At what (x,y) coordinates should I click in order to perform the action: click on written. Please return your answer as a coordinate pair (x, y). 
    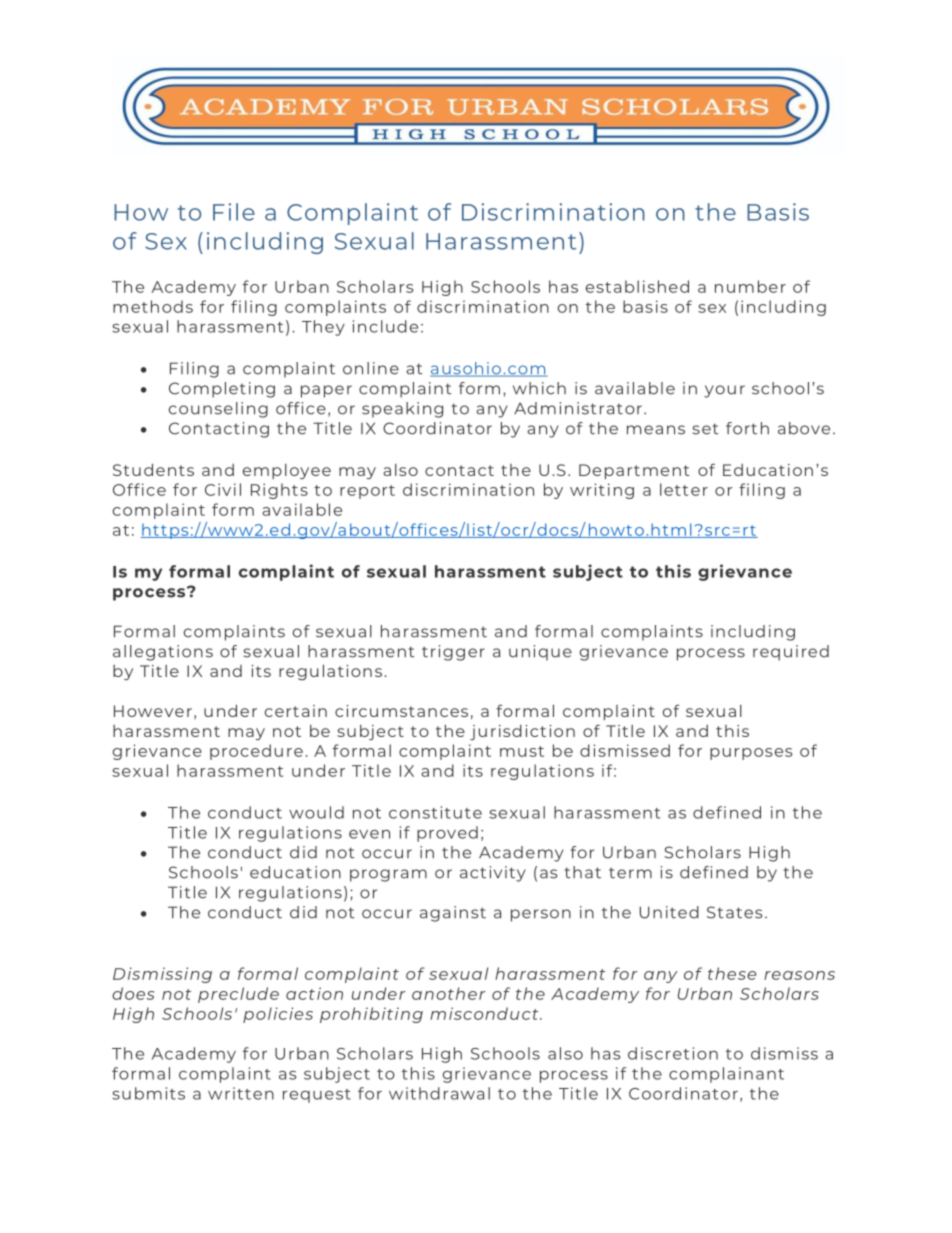
    Looking at the image, I should click on (241, 1093).
